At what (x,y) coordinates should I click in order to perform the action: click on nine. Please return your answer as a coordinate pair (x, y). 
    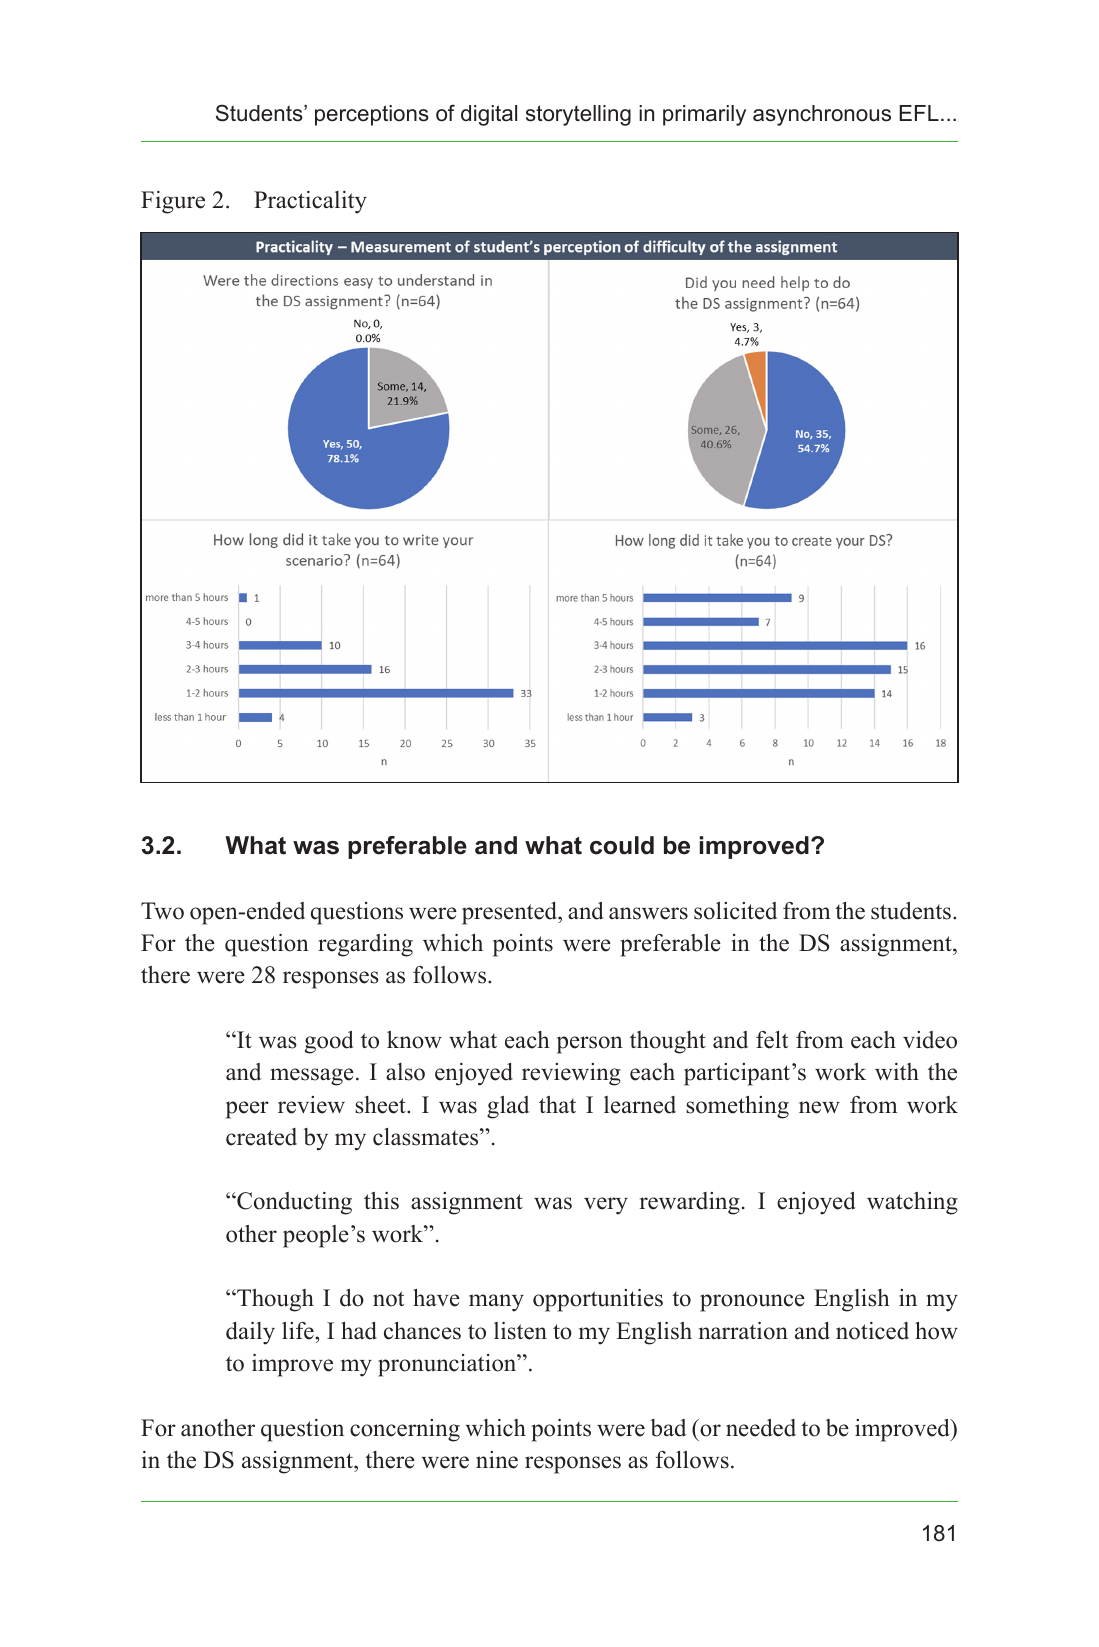
    Looking at the image, I should click on (497, 1460).
